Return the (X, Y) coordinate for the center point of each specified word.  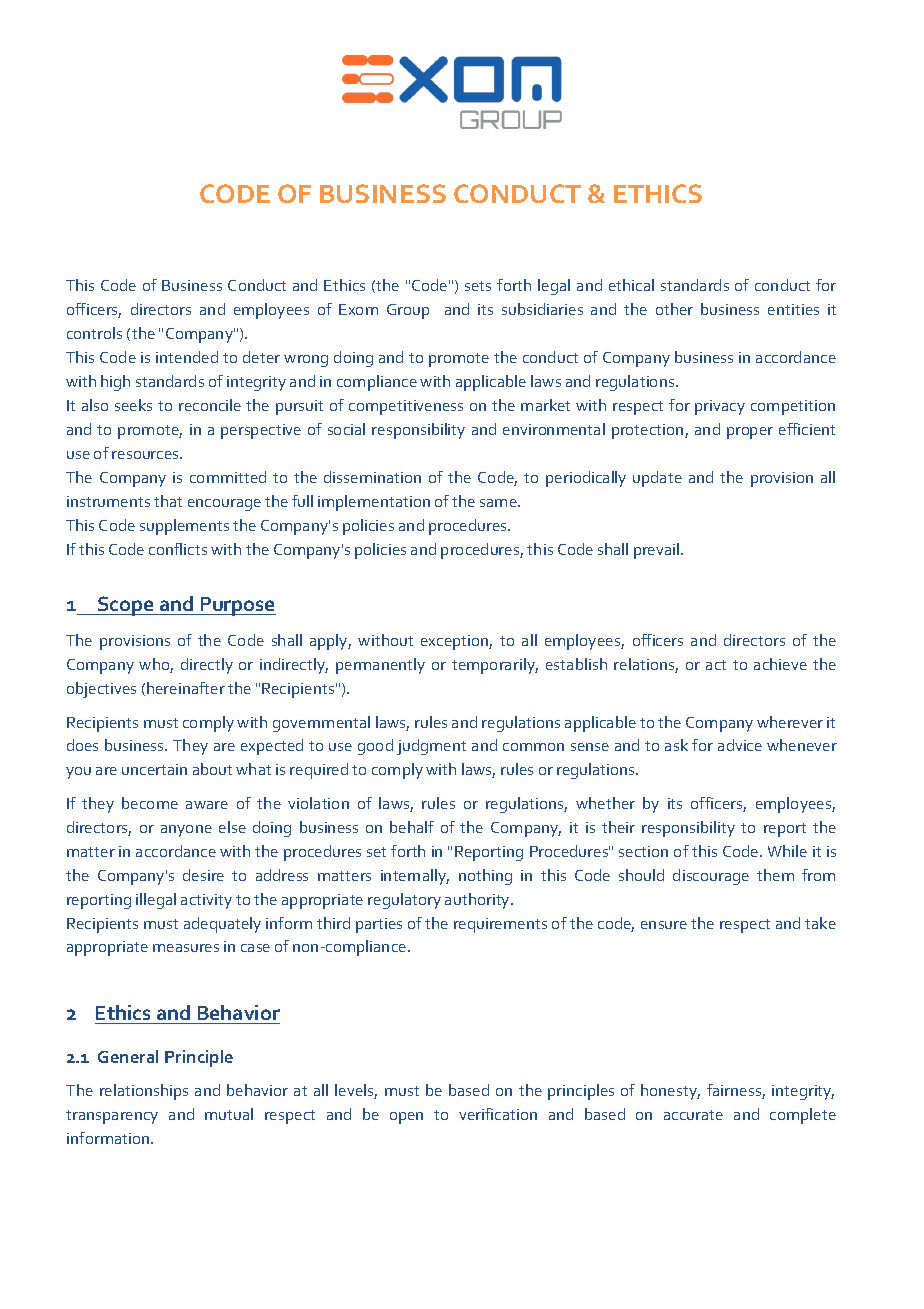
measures (186, 948)
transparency (112, 1117)
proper (750, 433)
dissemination (372, 477)
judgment (431, 747)
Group (408, 311)
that (168, 501)
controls (94, 333)
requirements (500, 925)
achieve (780, 664)
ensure (664, 925)
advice (740, 745)
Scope (126, 606)
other (674, 309)
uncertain (154, 769)
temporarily (495, 666)
